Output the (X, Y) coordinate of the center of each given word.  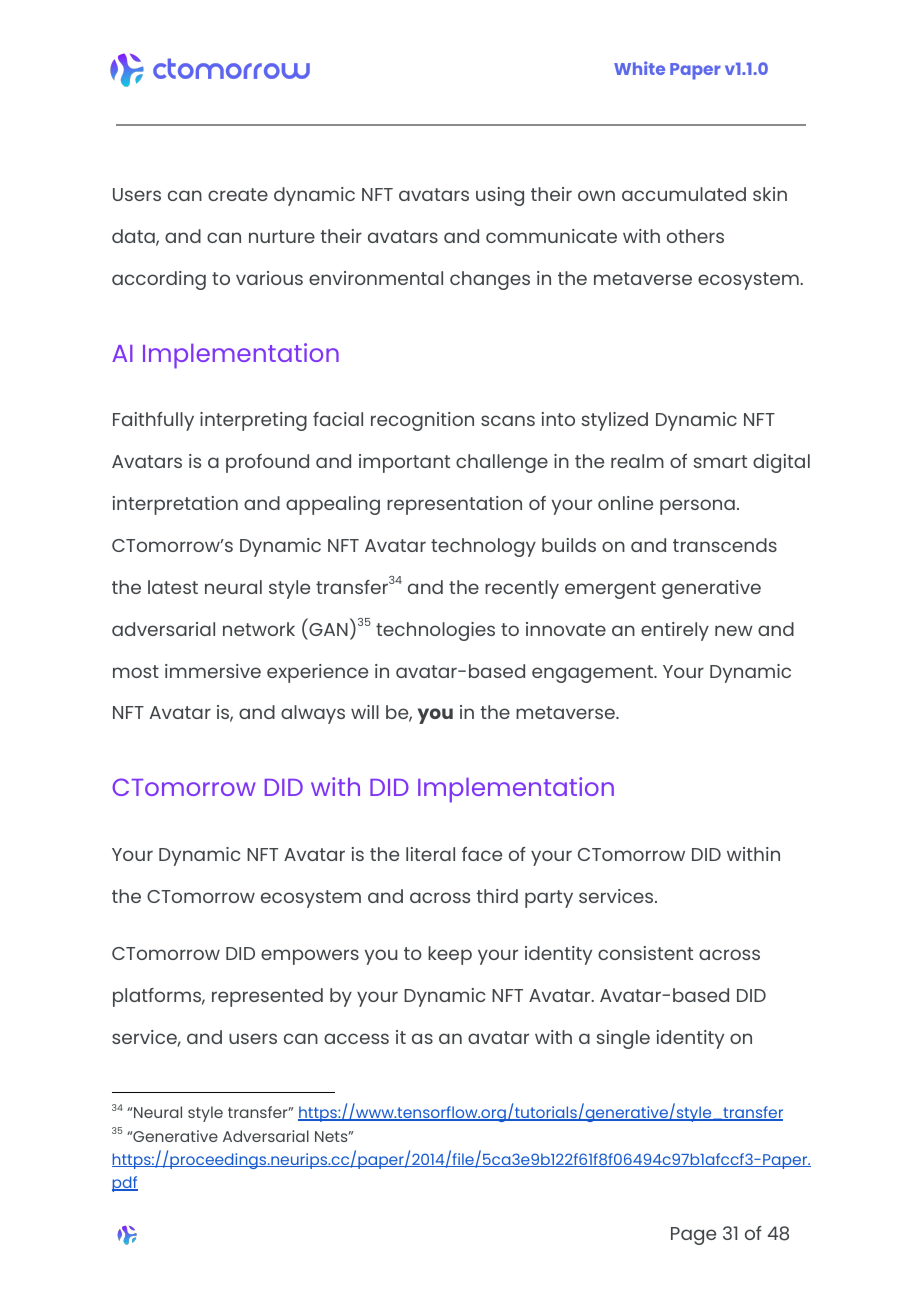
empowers (310, 957)
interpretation (175, 505)
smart (720, 461)
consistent (645, 953)
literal (430, 854)
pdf (125, 1184)
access (356, 1038)
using (500, 196)
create (238, 194)
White (639, 68)
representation (454, 505)
